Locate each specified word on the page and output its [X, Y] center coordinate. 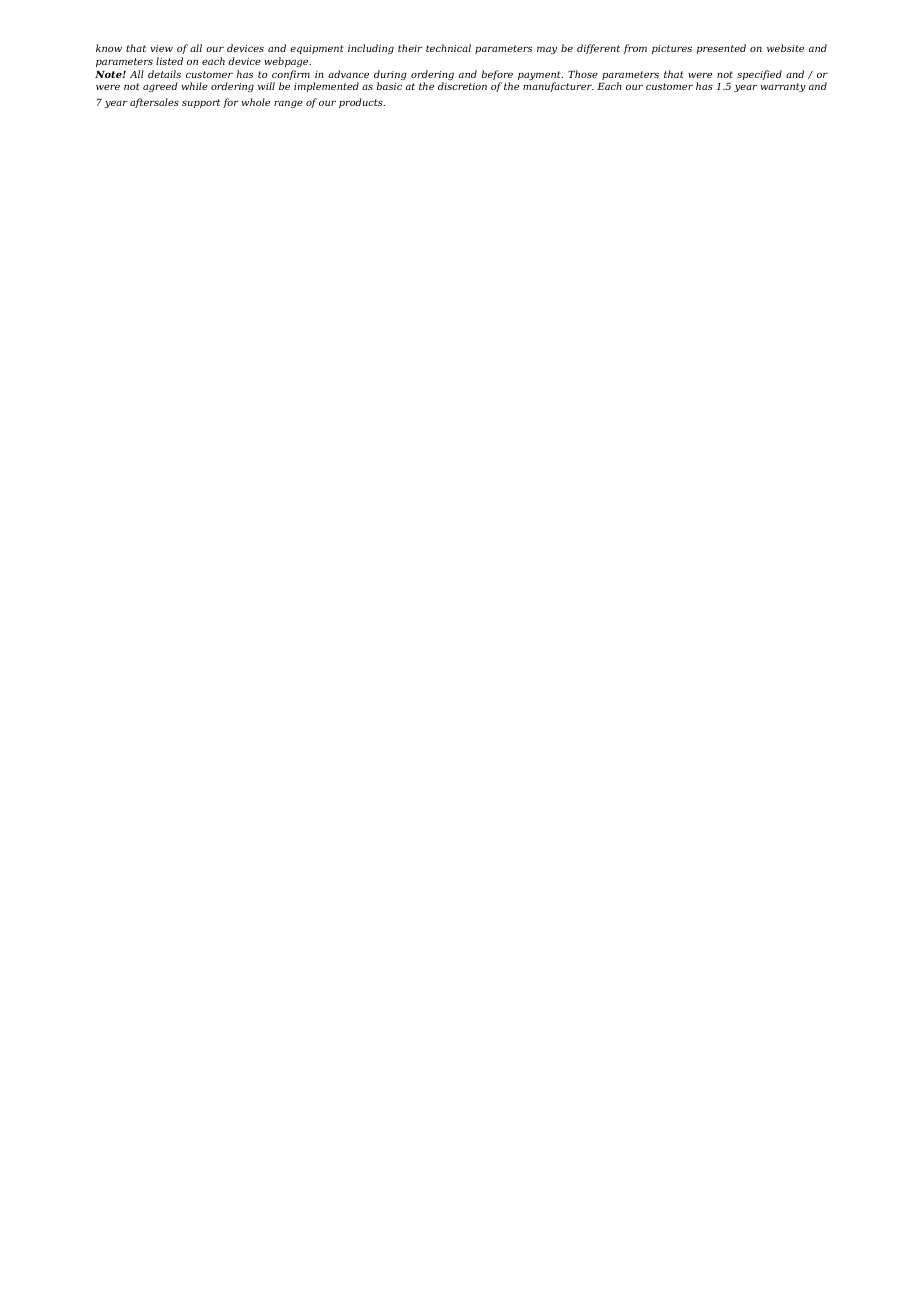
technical [448, 48]
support [201, 103]
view [161, 48]
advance [348, 74]
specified [759, 75]
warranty [783, 87]
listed [169, 61]
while [195, 86]
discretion [462, 86]
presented [721, 49]
